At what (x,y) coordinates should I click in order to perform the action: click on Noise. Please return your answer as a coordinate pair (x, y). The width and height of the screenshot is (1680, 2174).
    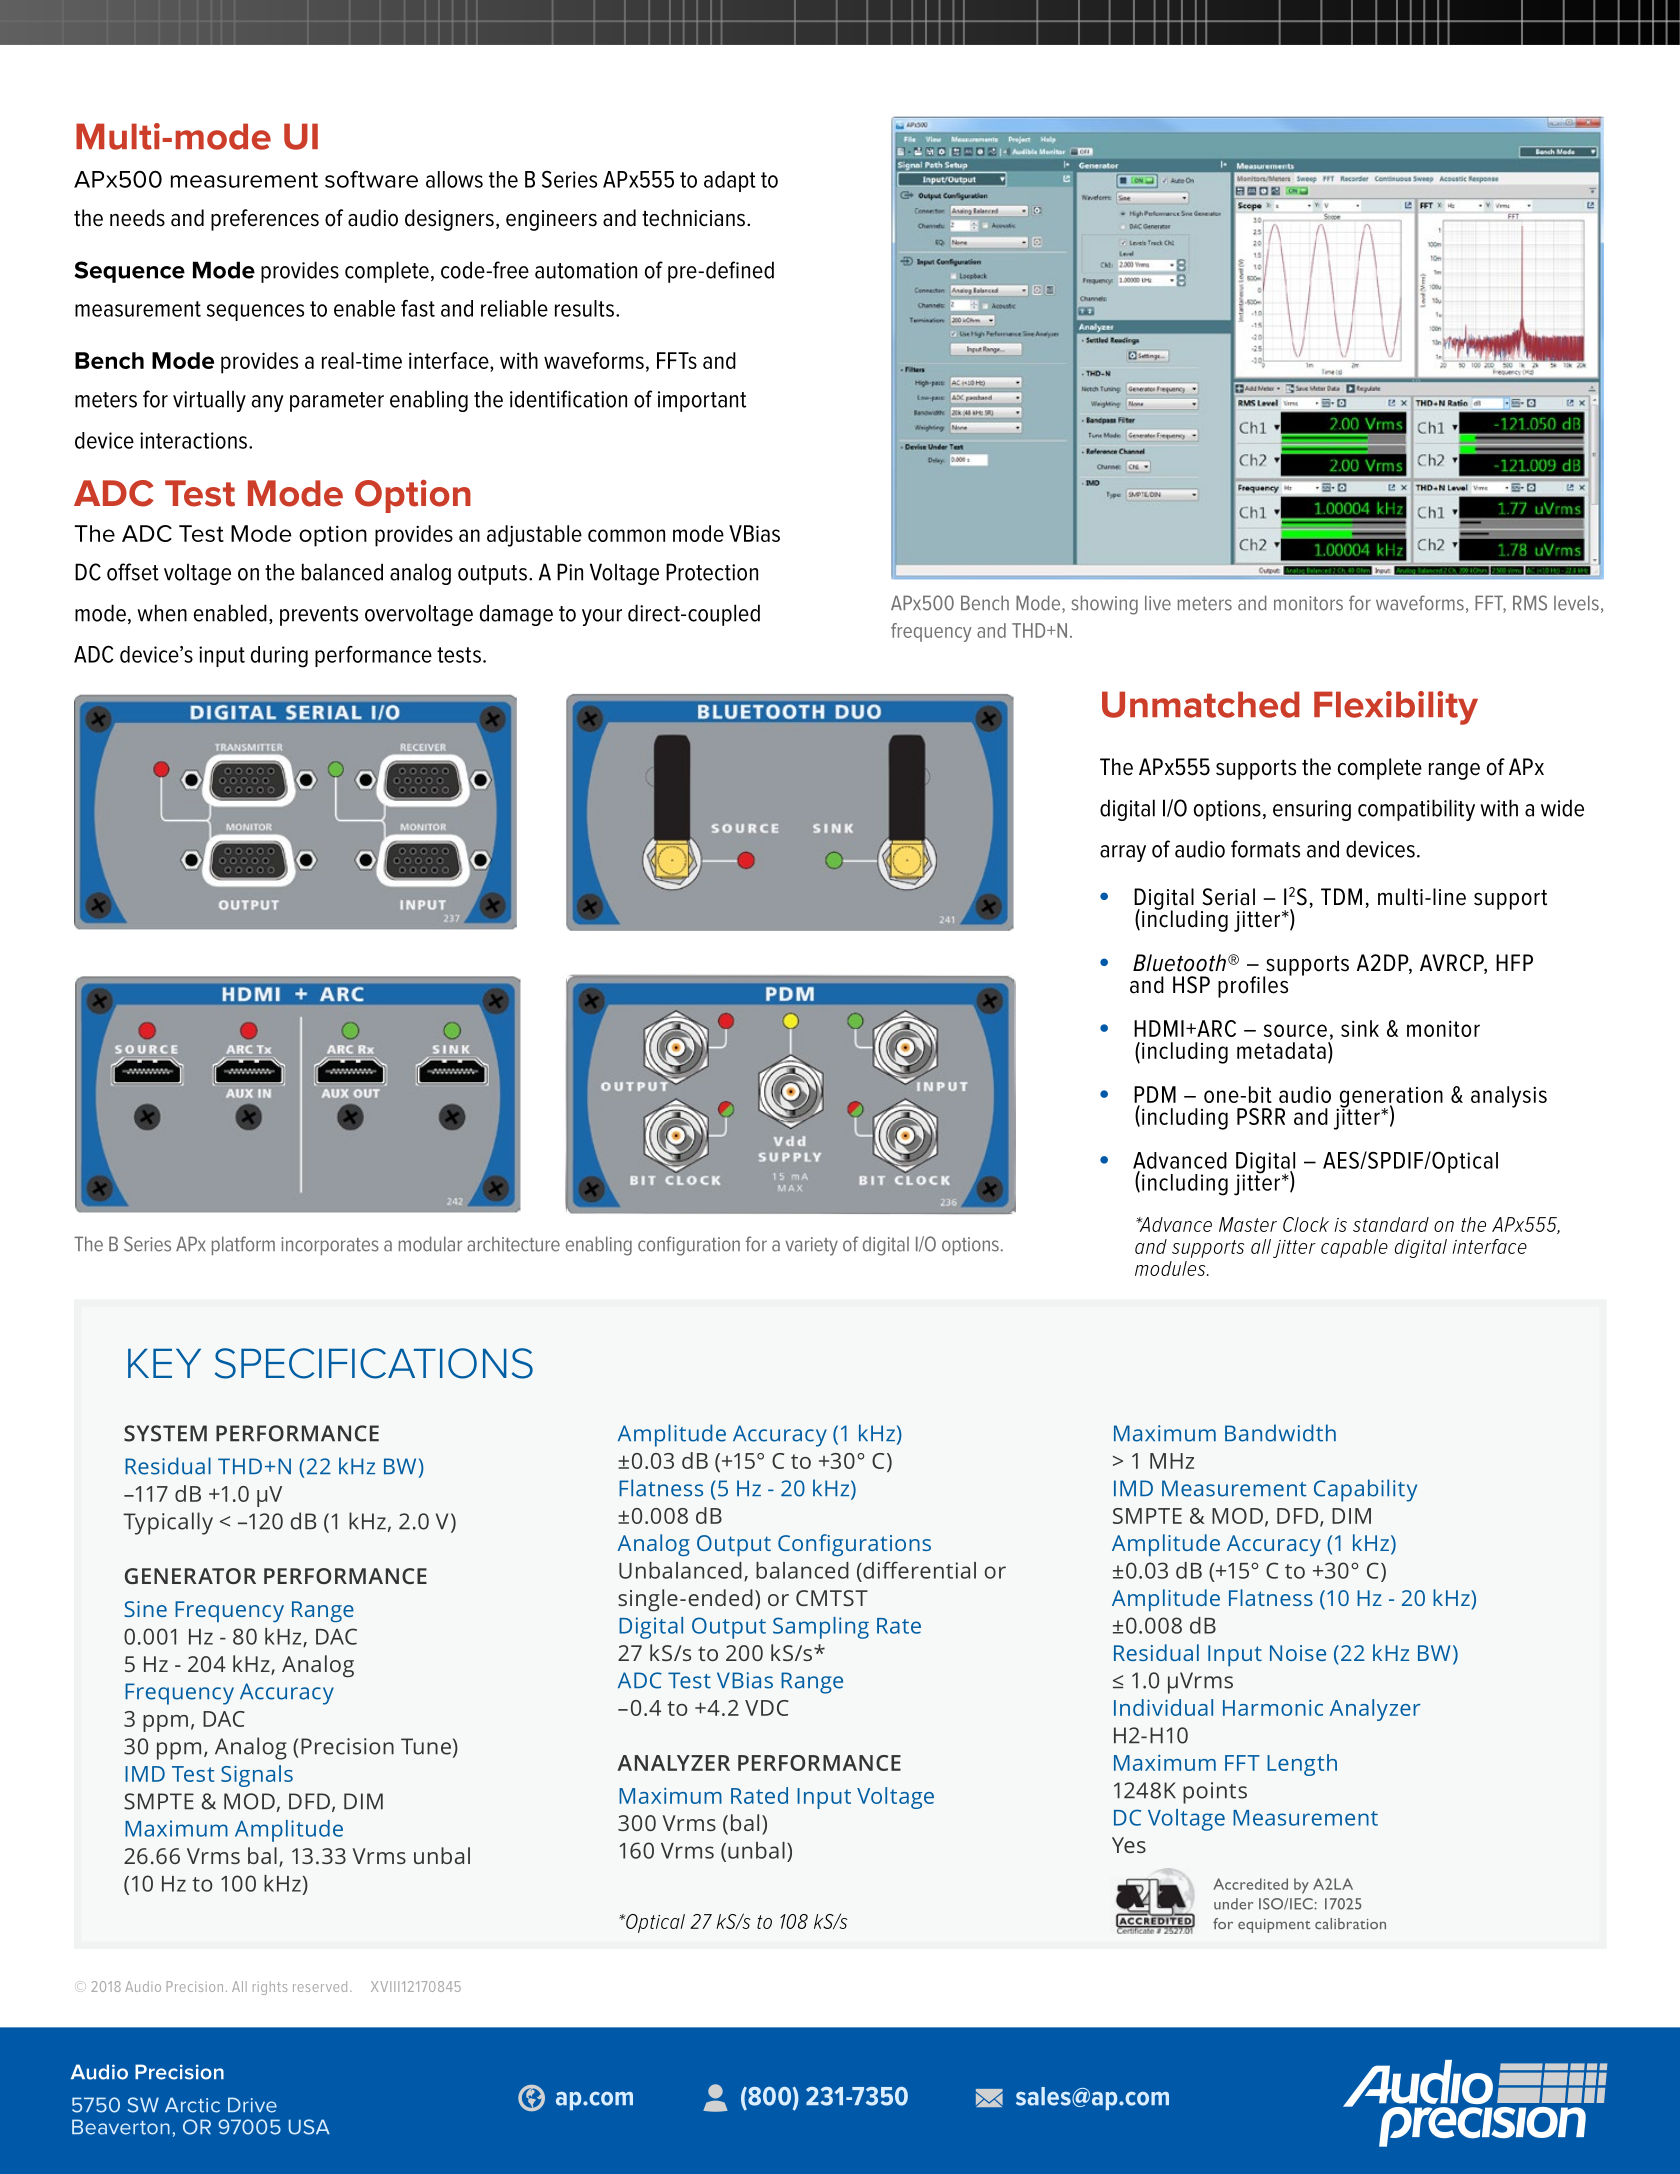
    Looking at the image, I should click on (1298, 1653).
